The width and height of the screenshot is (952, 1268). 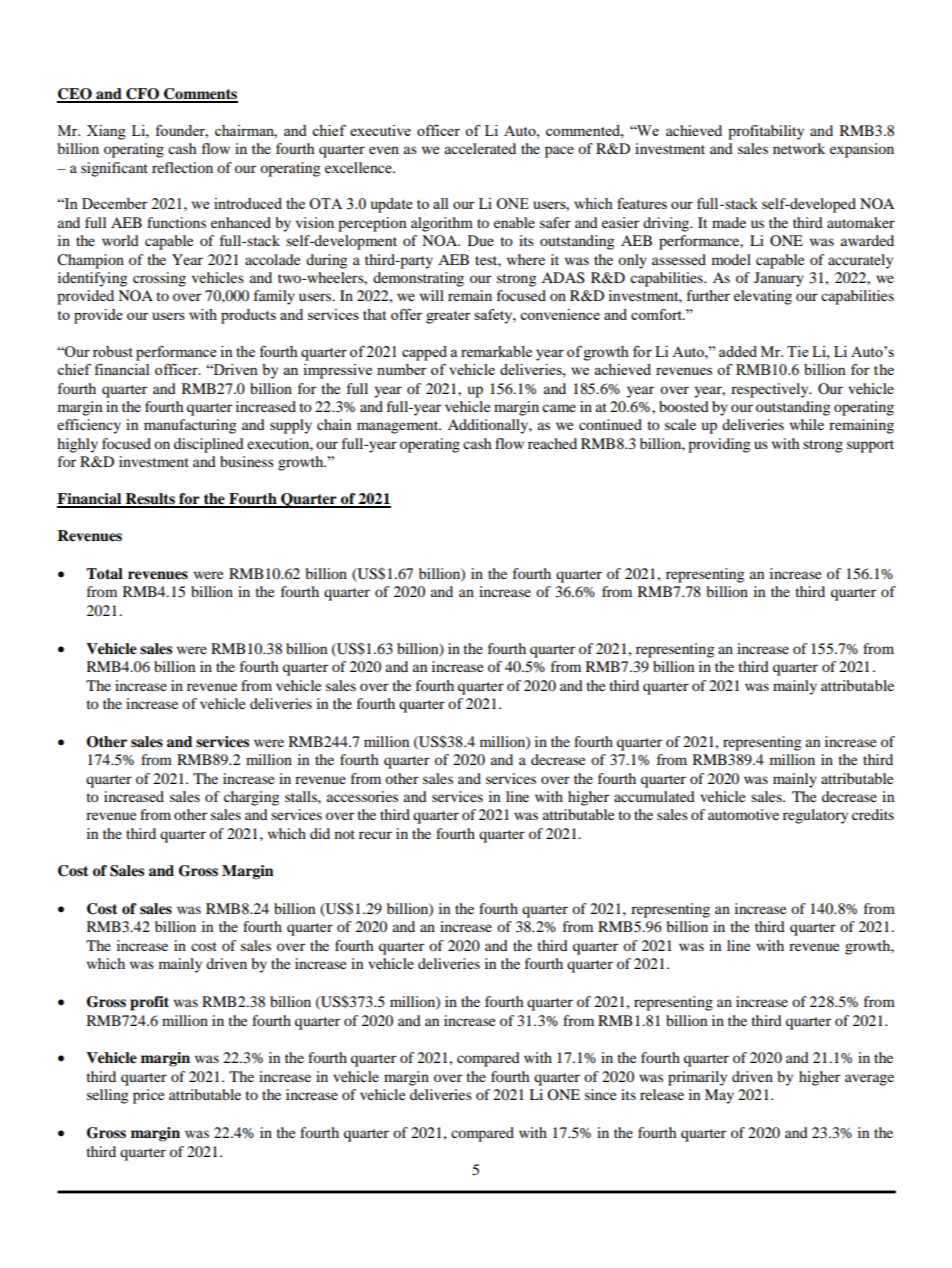 I want to click on network, so click(x=799, y=148).
